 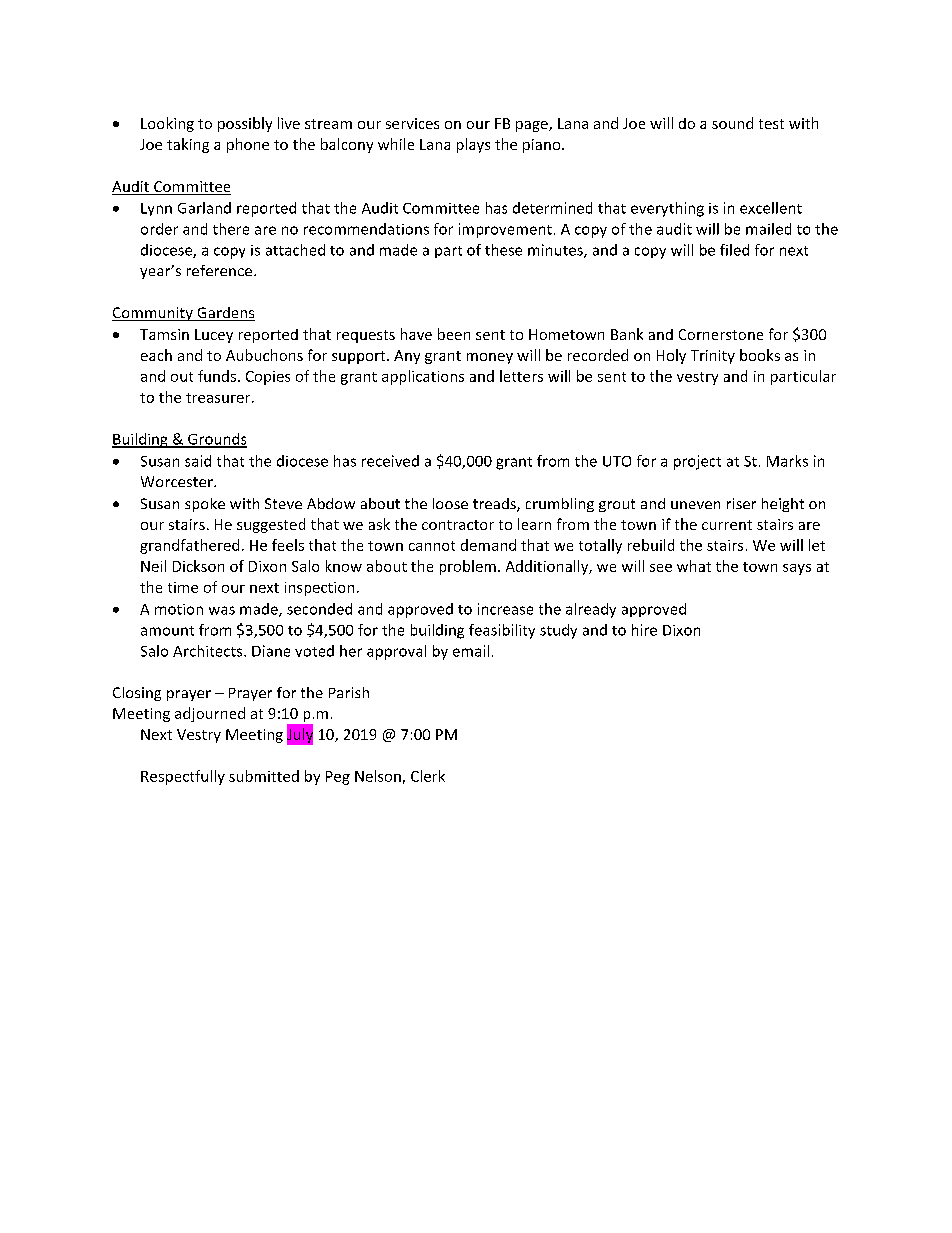 What do you see at coordinates (188, 145) in the image?
I see `taking` at bounding box center [188, 145].
